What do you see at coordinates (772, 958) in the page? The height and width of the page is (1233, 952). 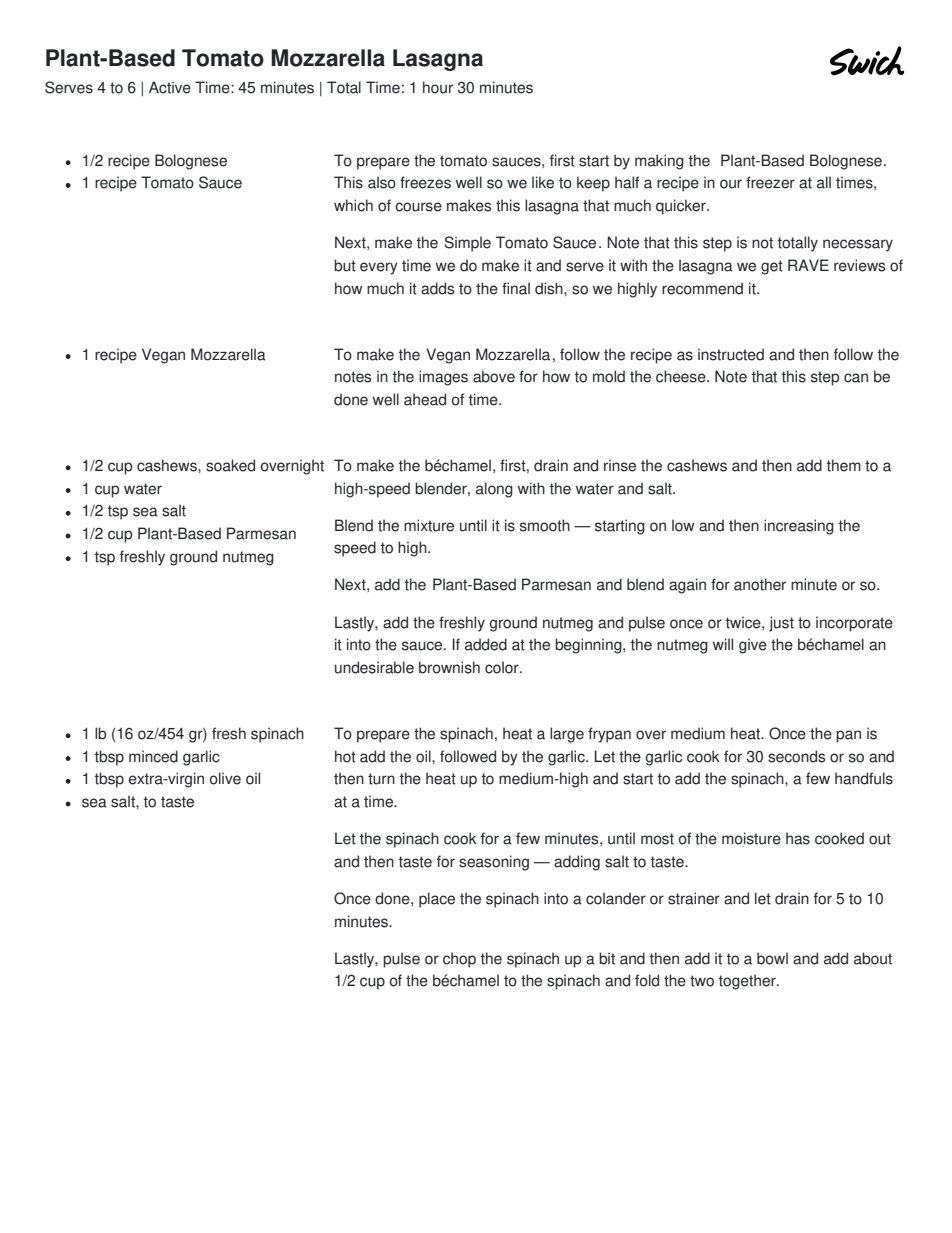 I see `bowl` at bounding box center [772, 958].
